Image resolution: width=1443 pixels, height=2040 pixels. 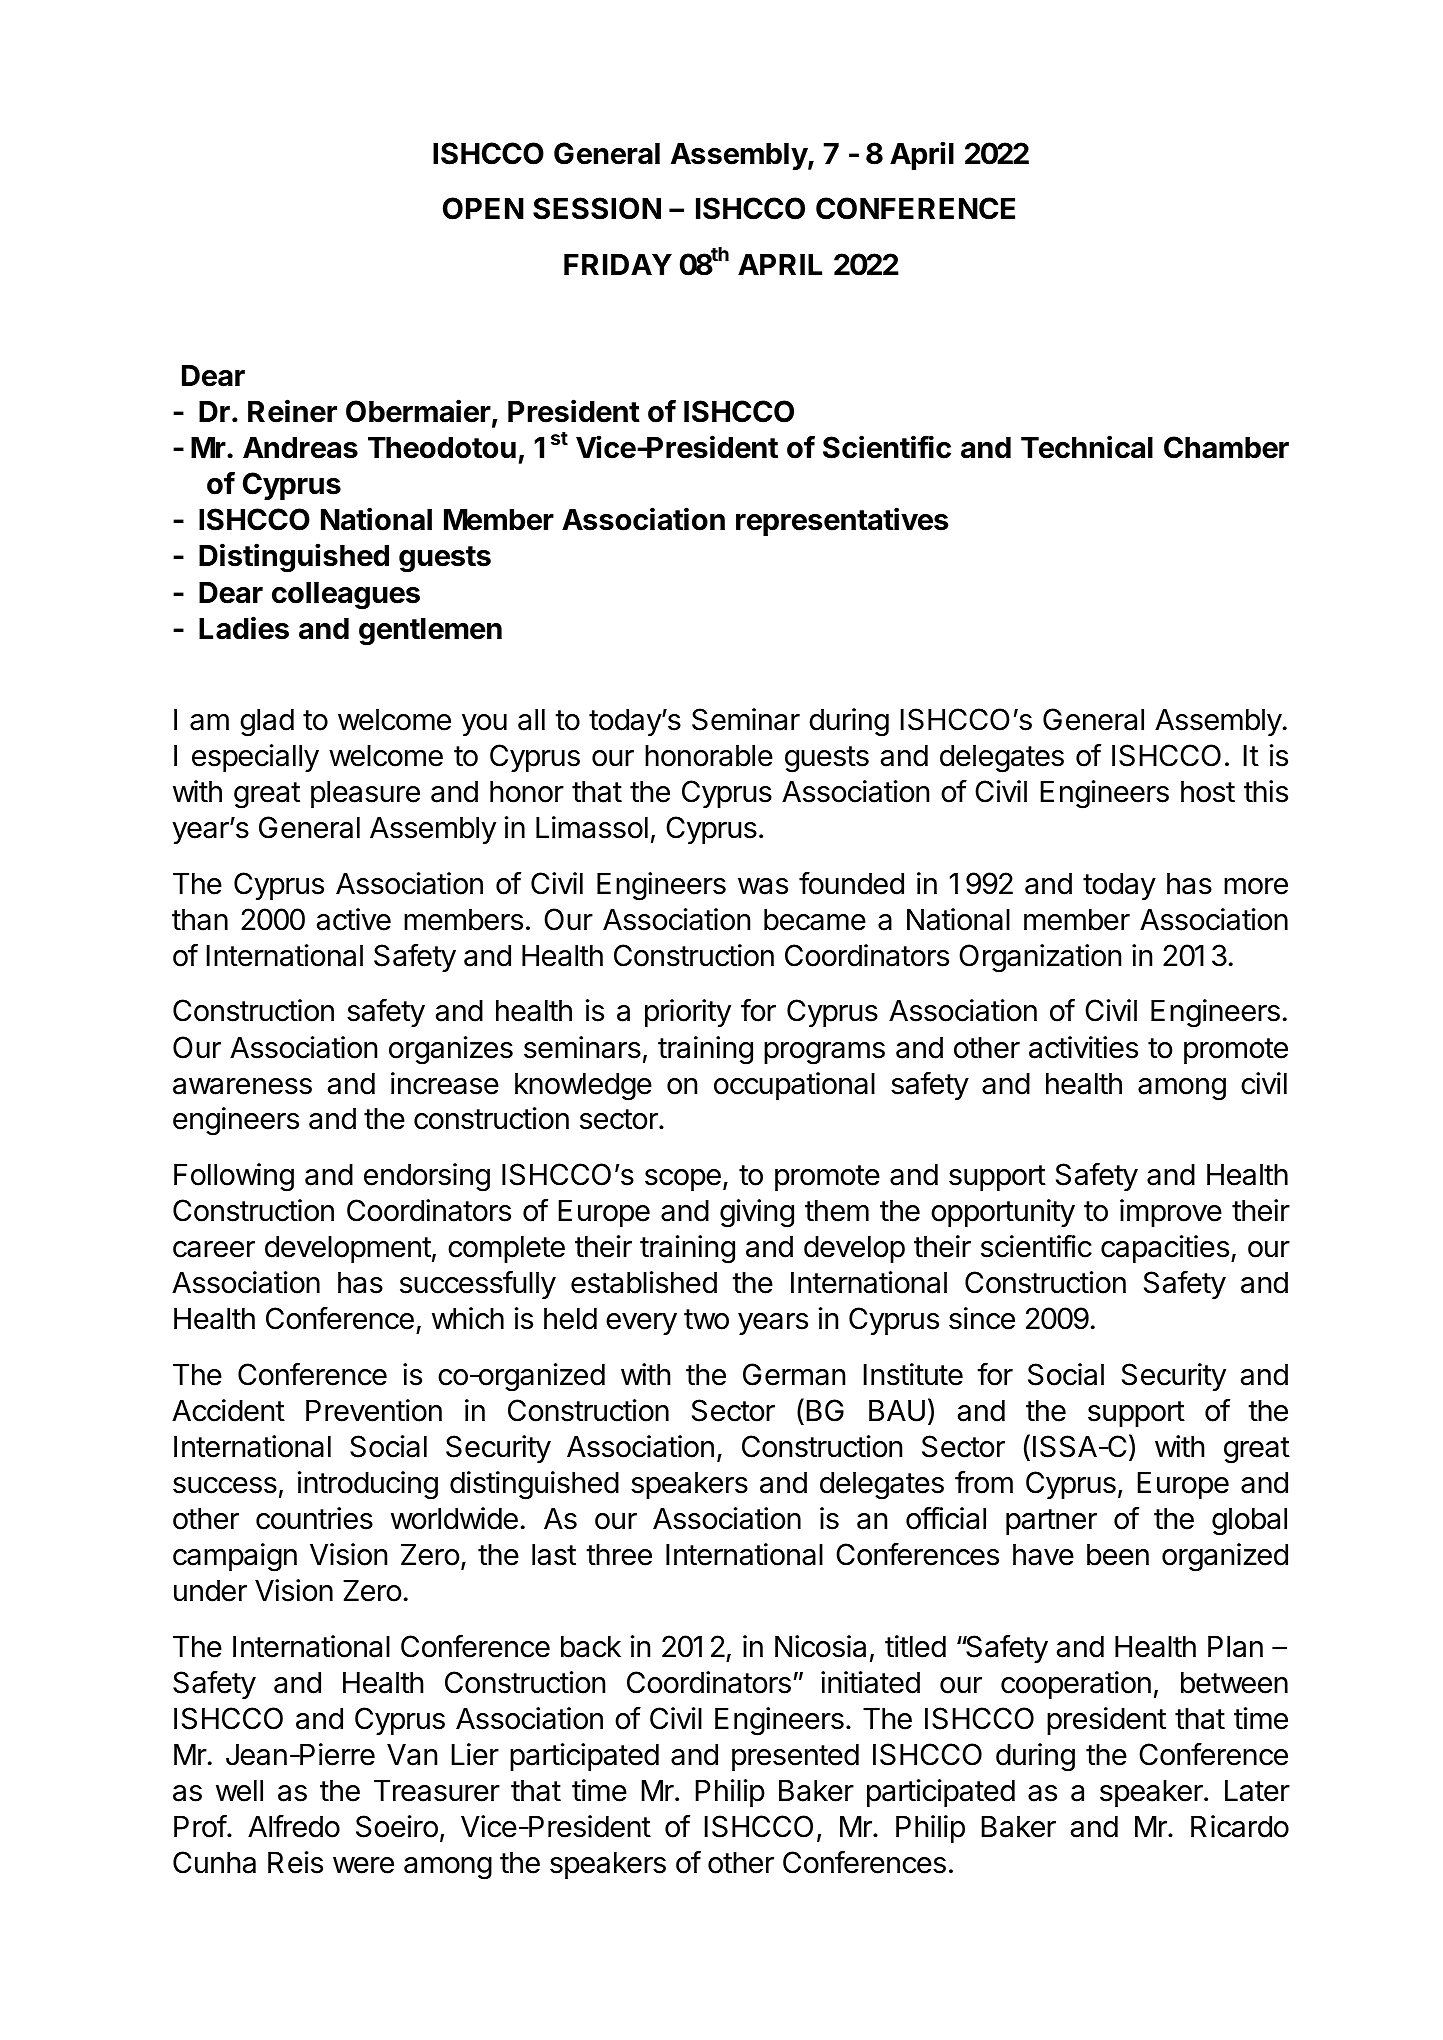 What do you see at coordinates (242, 1086) in the document?
I see `awareness` at bounding box center [242, 1086].
